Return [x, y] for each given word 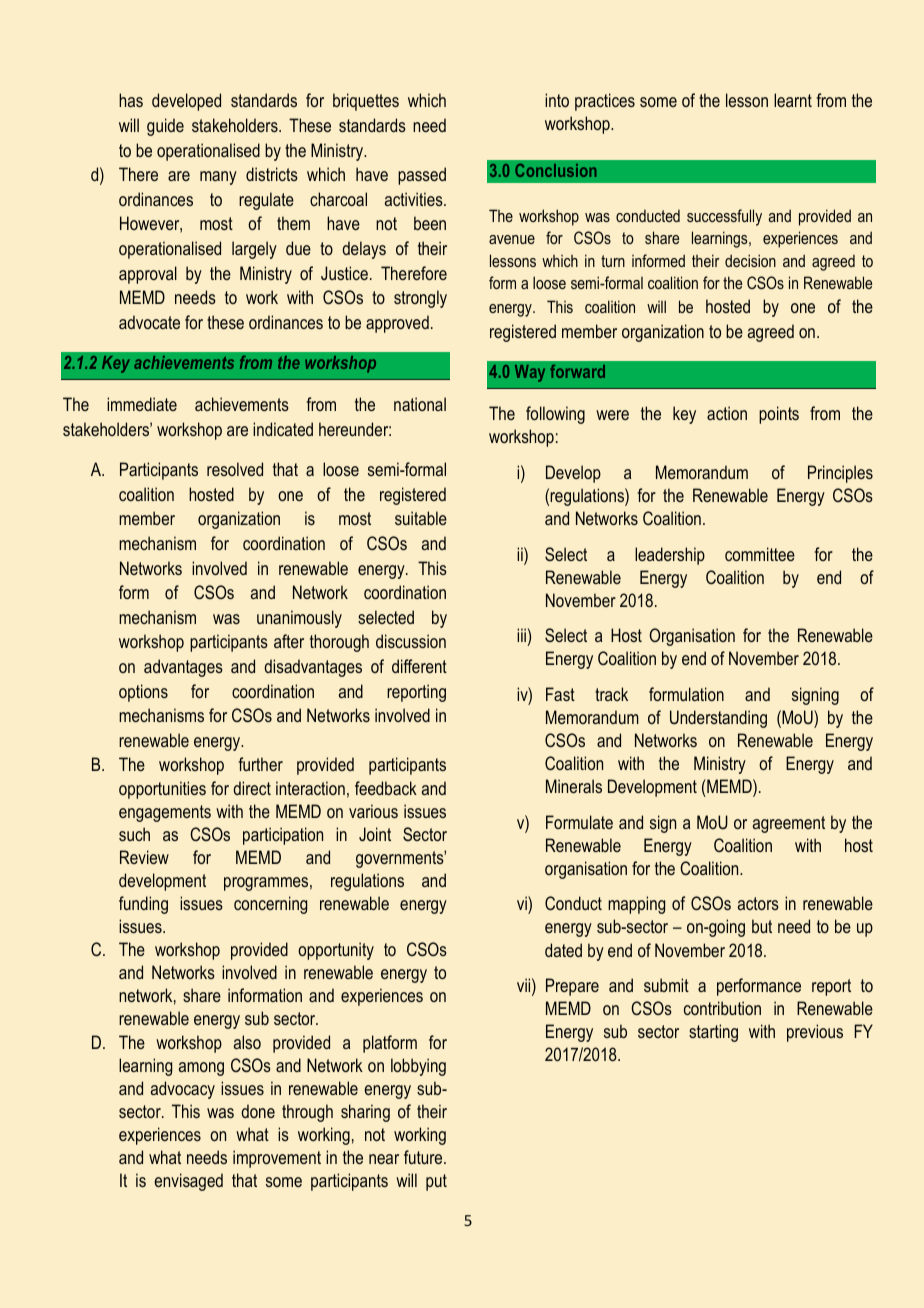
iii [521, 635]
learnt [793, 100]
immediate [142, 404]
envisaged [188, 1182]
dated [563, 950]
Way [530, 373]
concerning [270, 905]
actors [758, 903]
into [557, 100]
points [779, 415]
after [289, 641]
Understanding [718, 719]
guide [165, 127]
